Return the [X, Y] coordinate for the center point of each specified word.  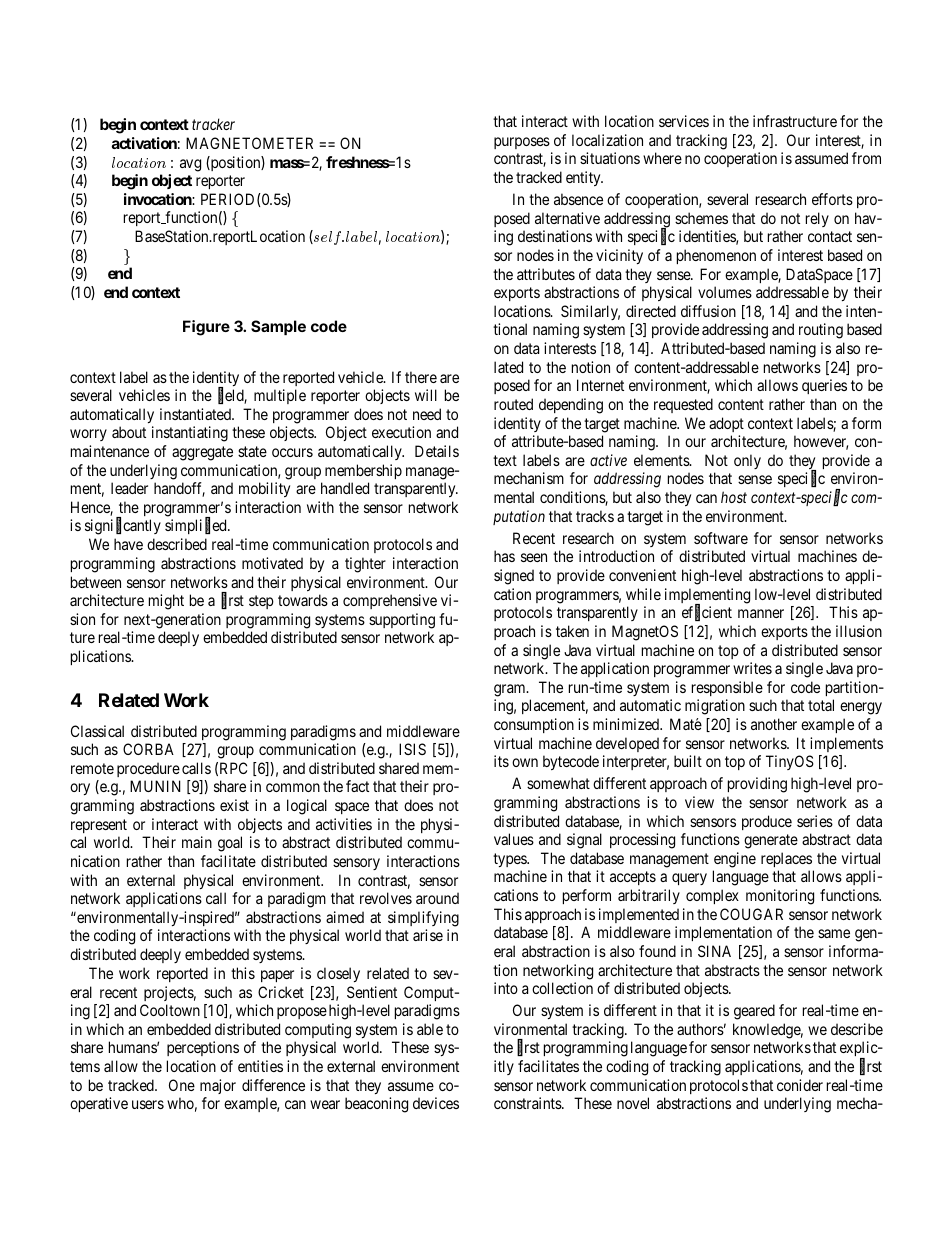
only [747, 461]
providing [757, 785]
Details [437, 451]
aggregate [202, 453]
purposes [522, 143]
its [501, 761]
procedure [148, 769]
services [684, 121]
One [182, 1085]
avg [190, 165]
